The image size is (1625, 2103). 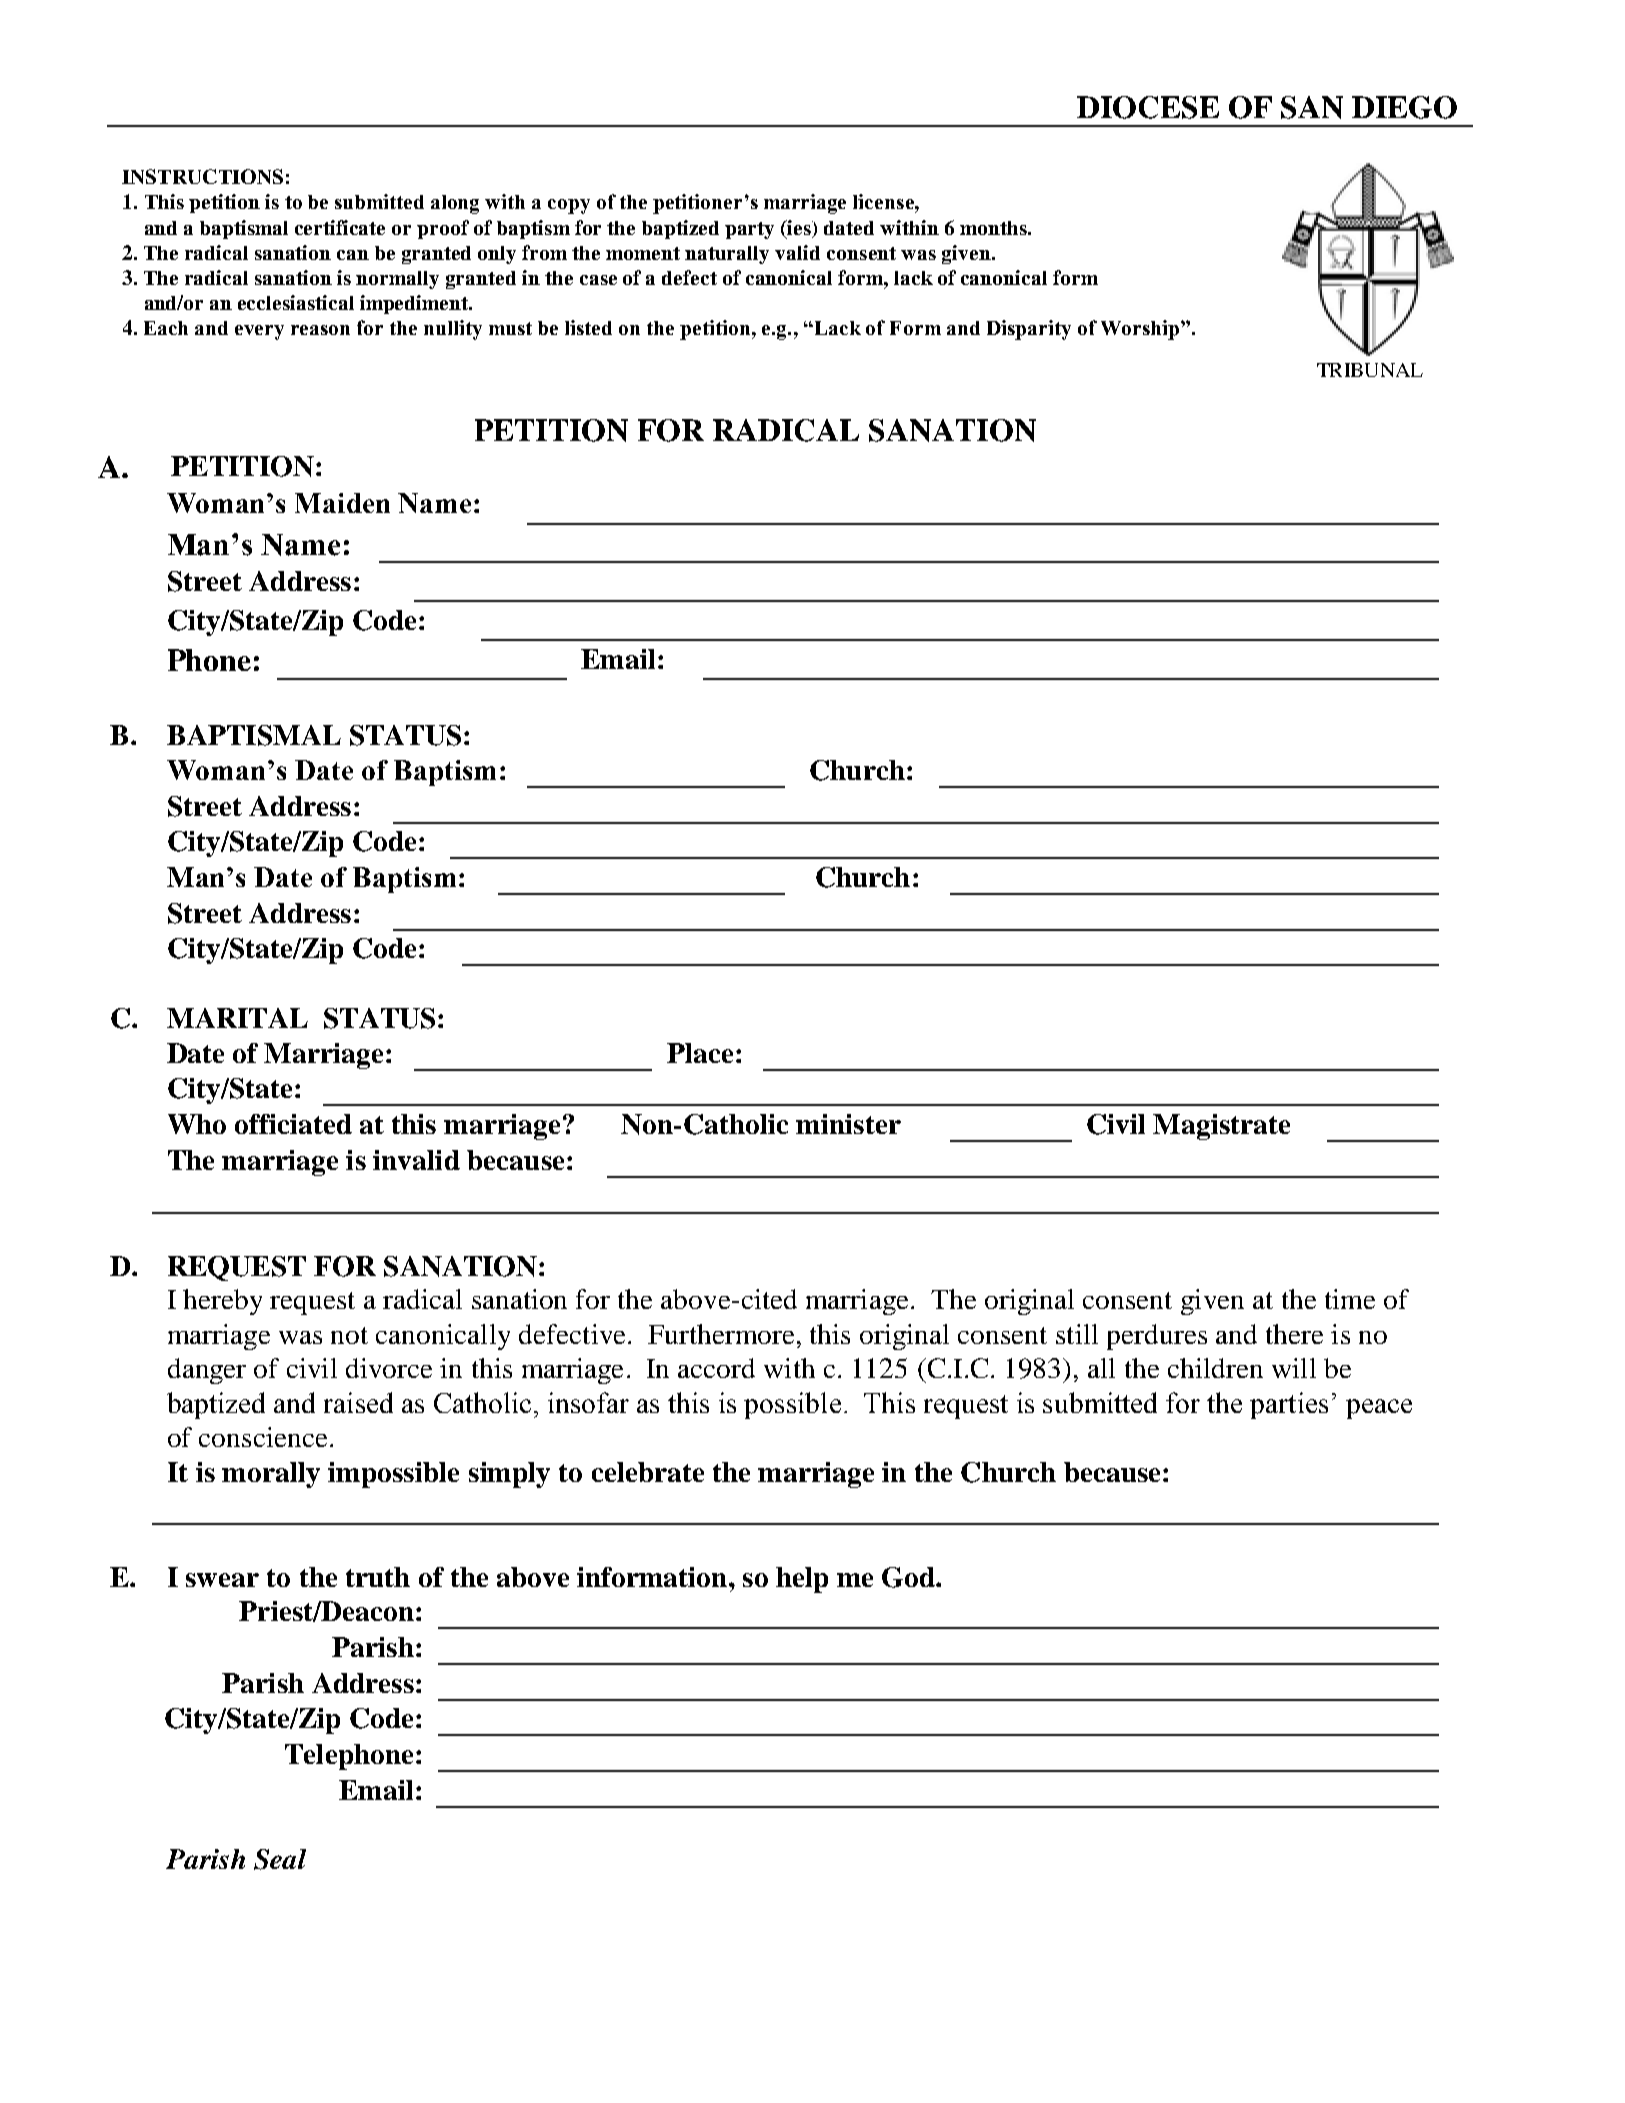 What do you see at coordinates (588, 327) in the screenshot?
I see `listed` at bounding box center [588, 327].
